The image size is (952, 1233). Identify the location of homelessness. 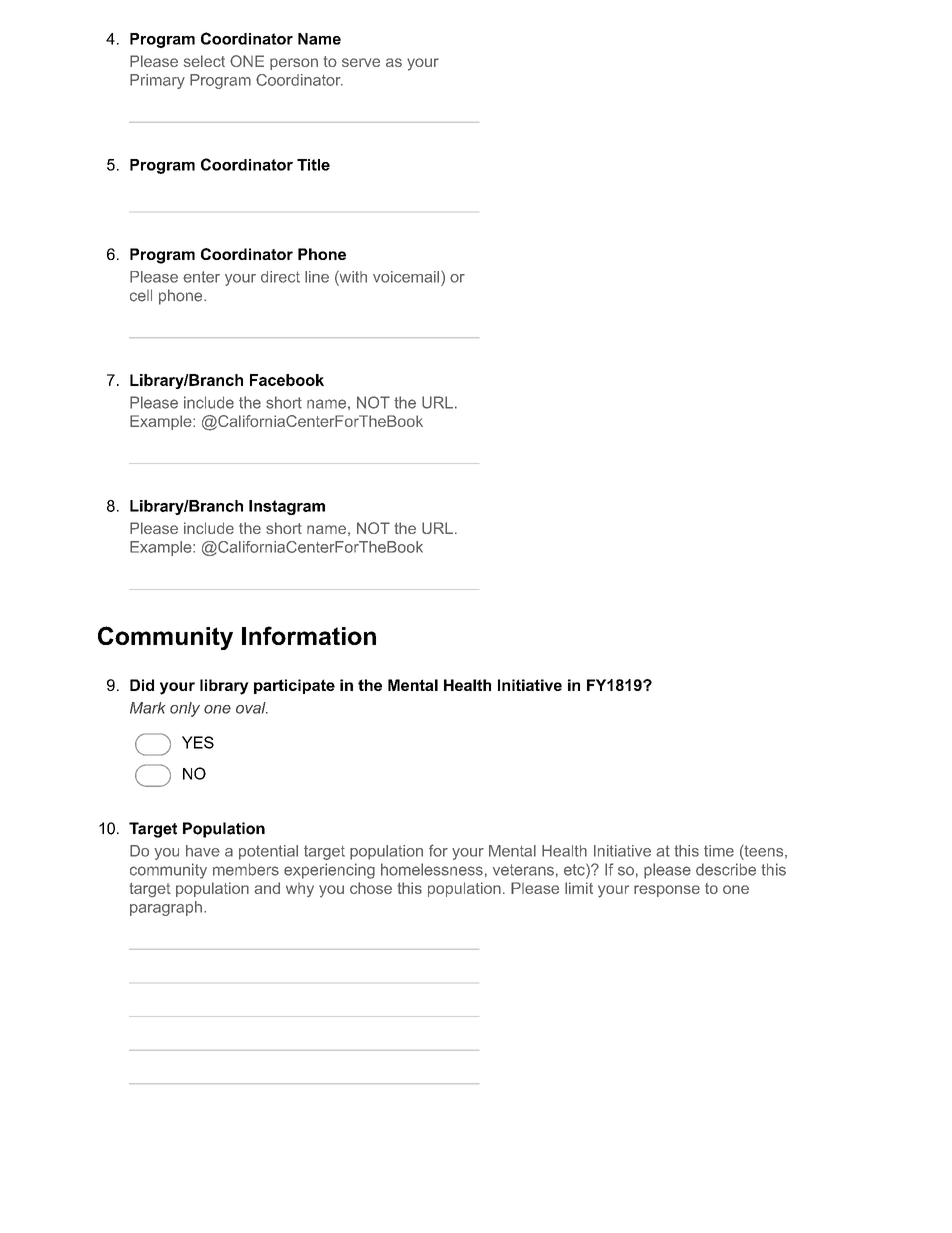
(432, 869).
